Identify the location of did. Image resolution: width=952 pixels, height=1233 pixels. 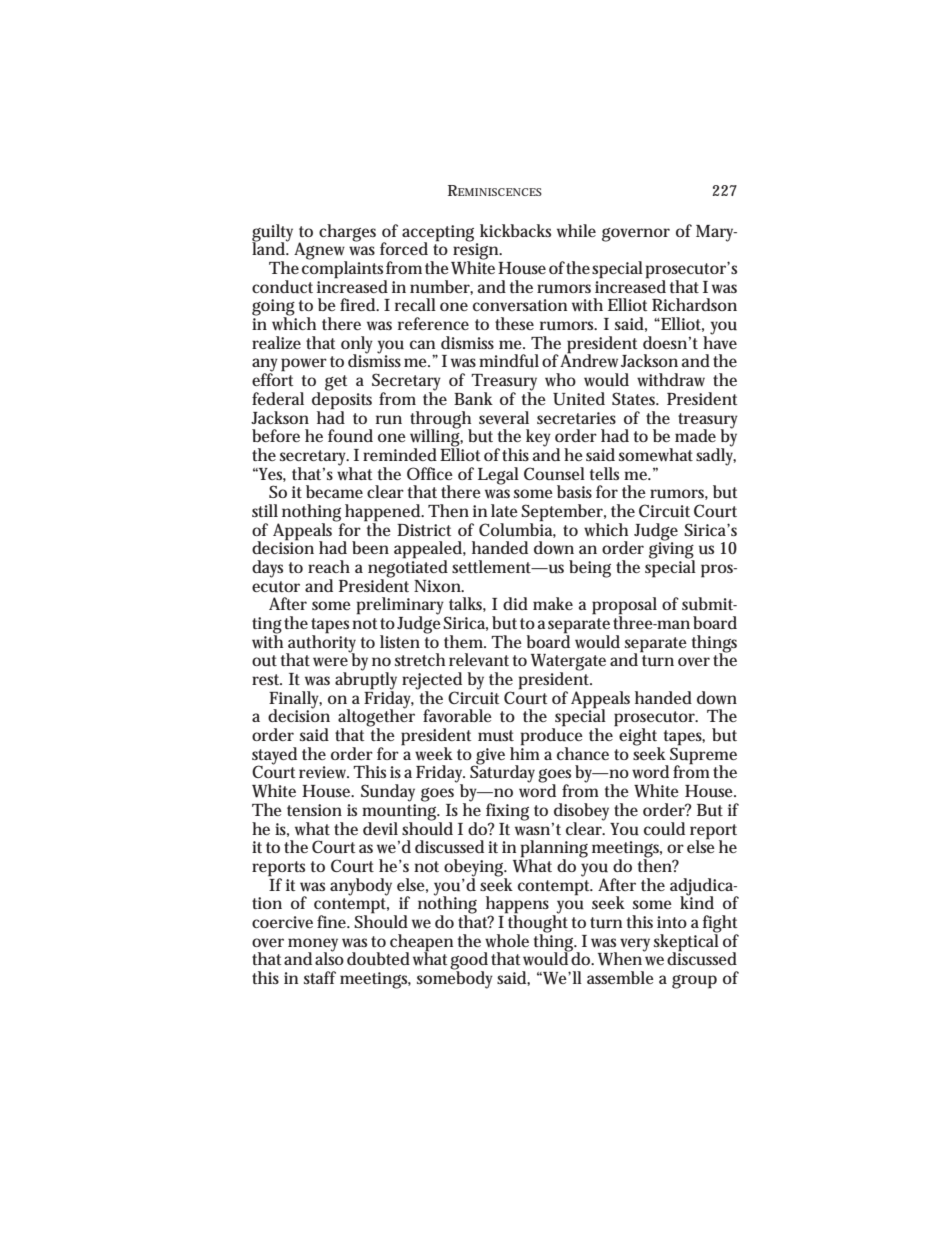
(515, 603).
